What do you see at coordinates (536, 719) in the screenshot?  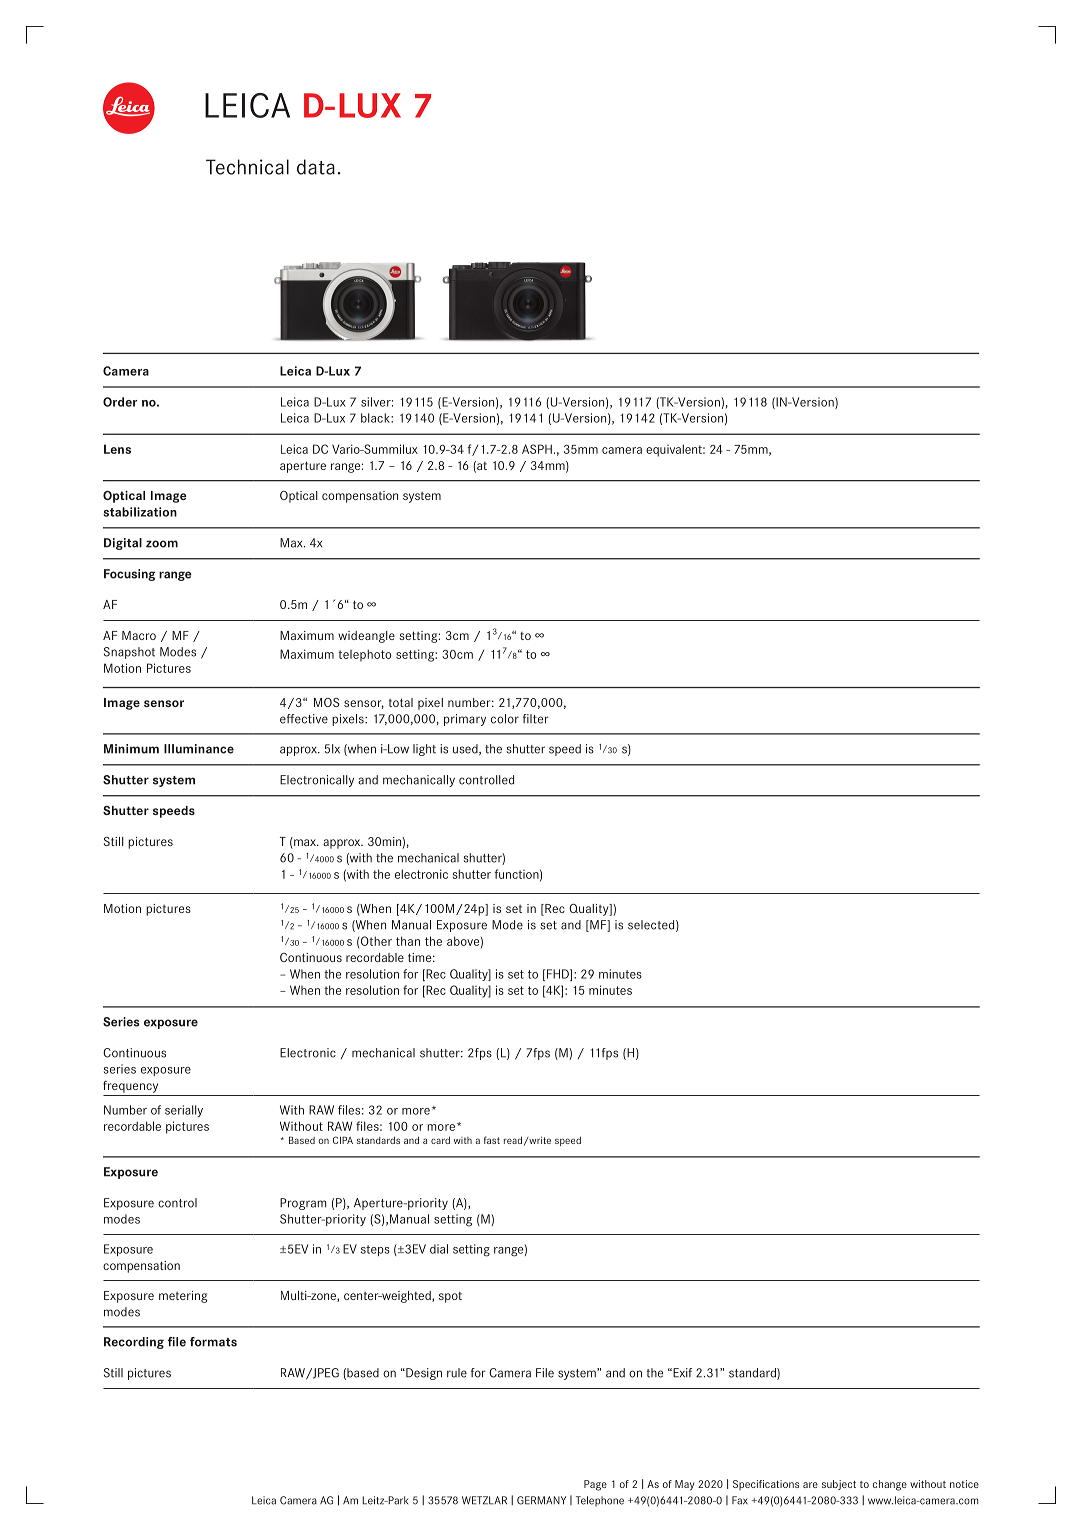 I see `filter` at bounding box center [536, 719].
